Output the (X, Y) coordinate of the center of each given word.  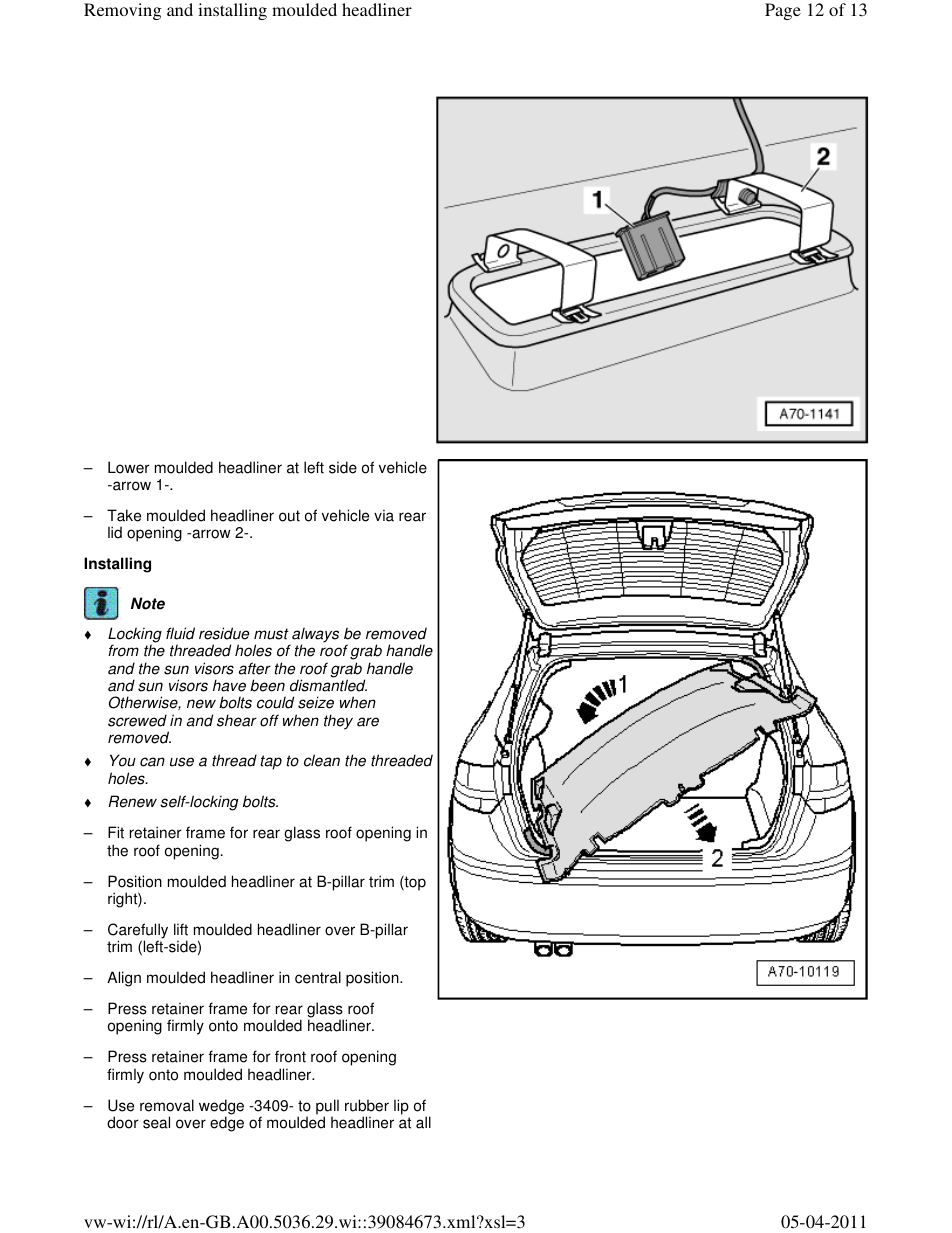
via (384, 515)
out (289, 516)
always (315, 636)
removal (167, 1105)
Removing (122, 11)
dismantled (328, 685)
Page (783, 11)
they (338, 722)
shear (237, 720)
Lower (129, 467)
